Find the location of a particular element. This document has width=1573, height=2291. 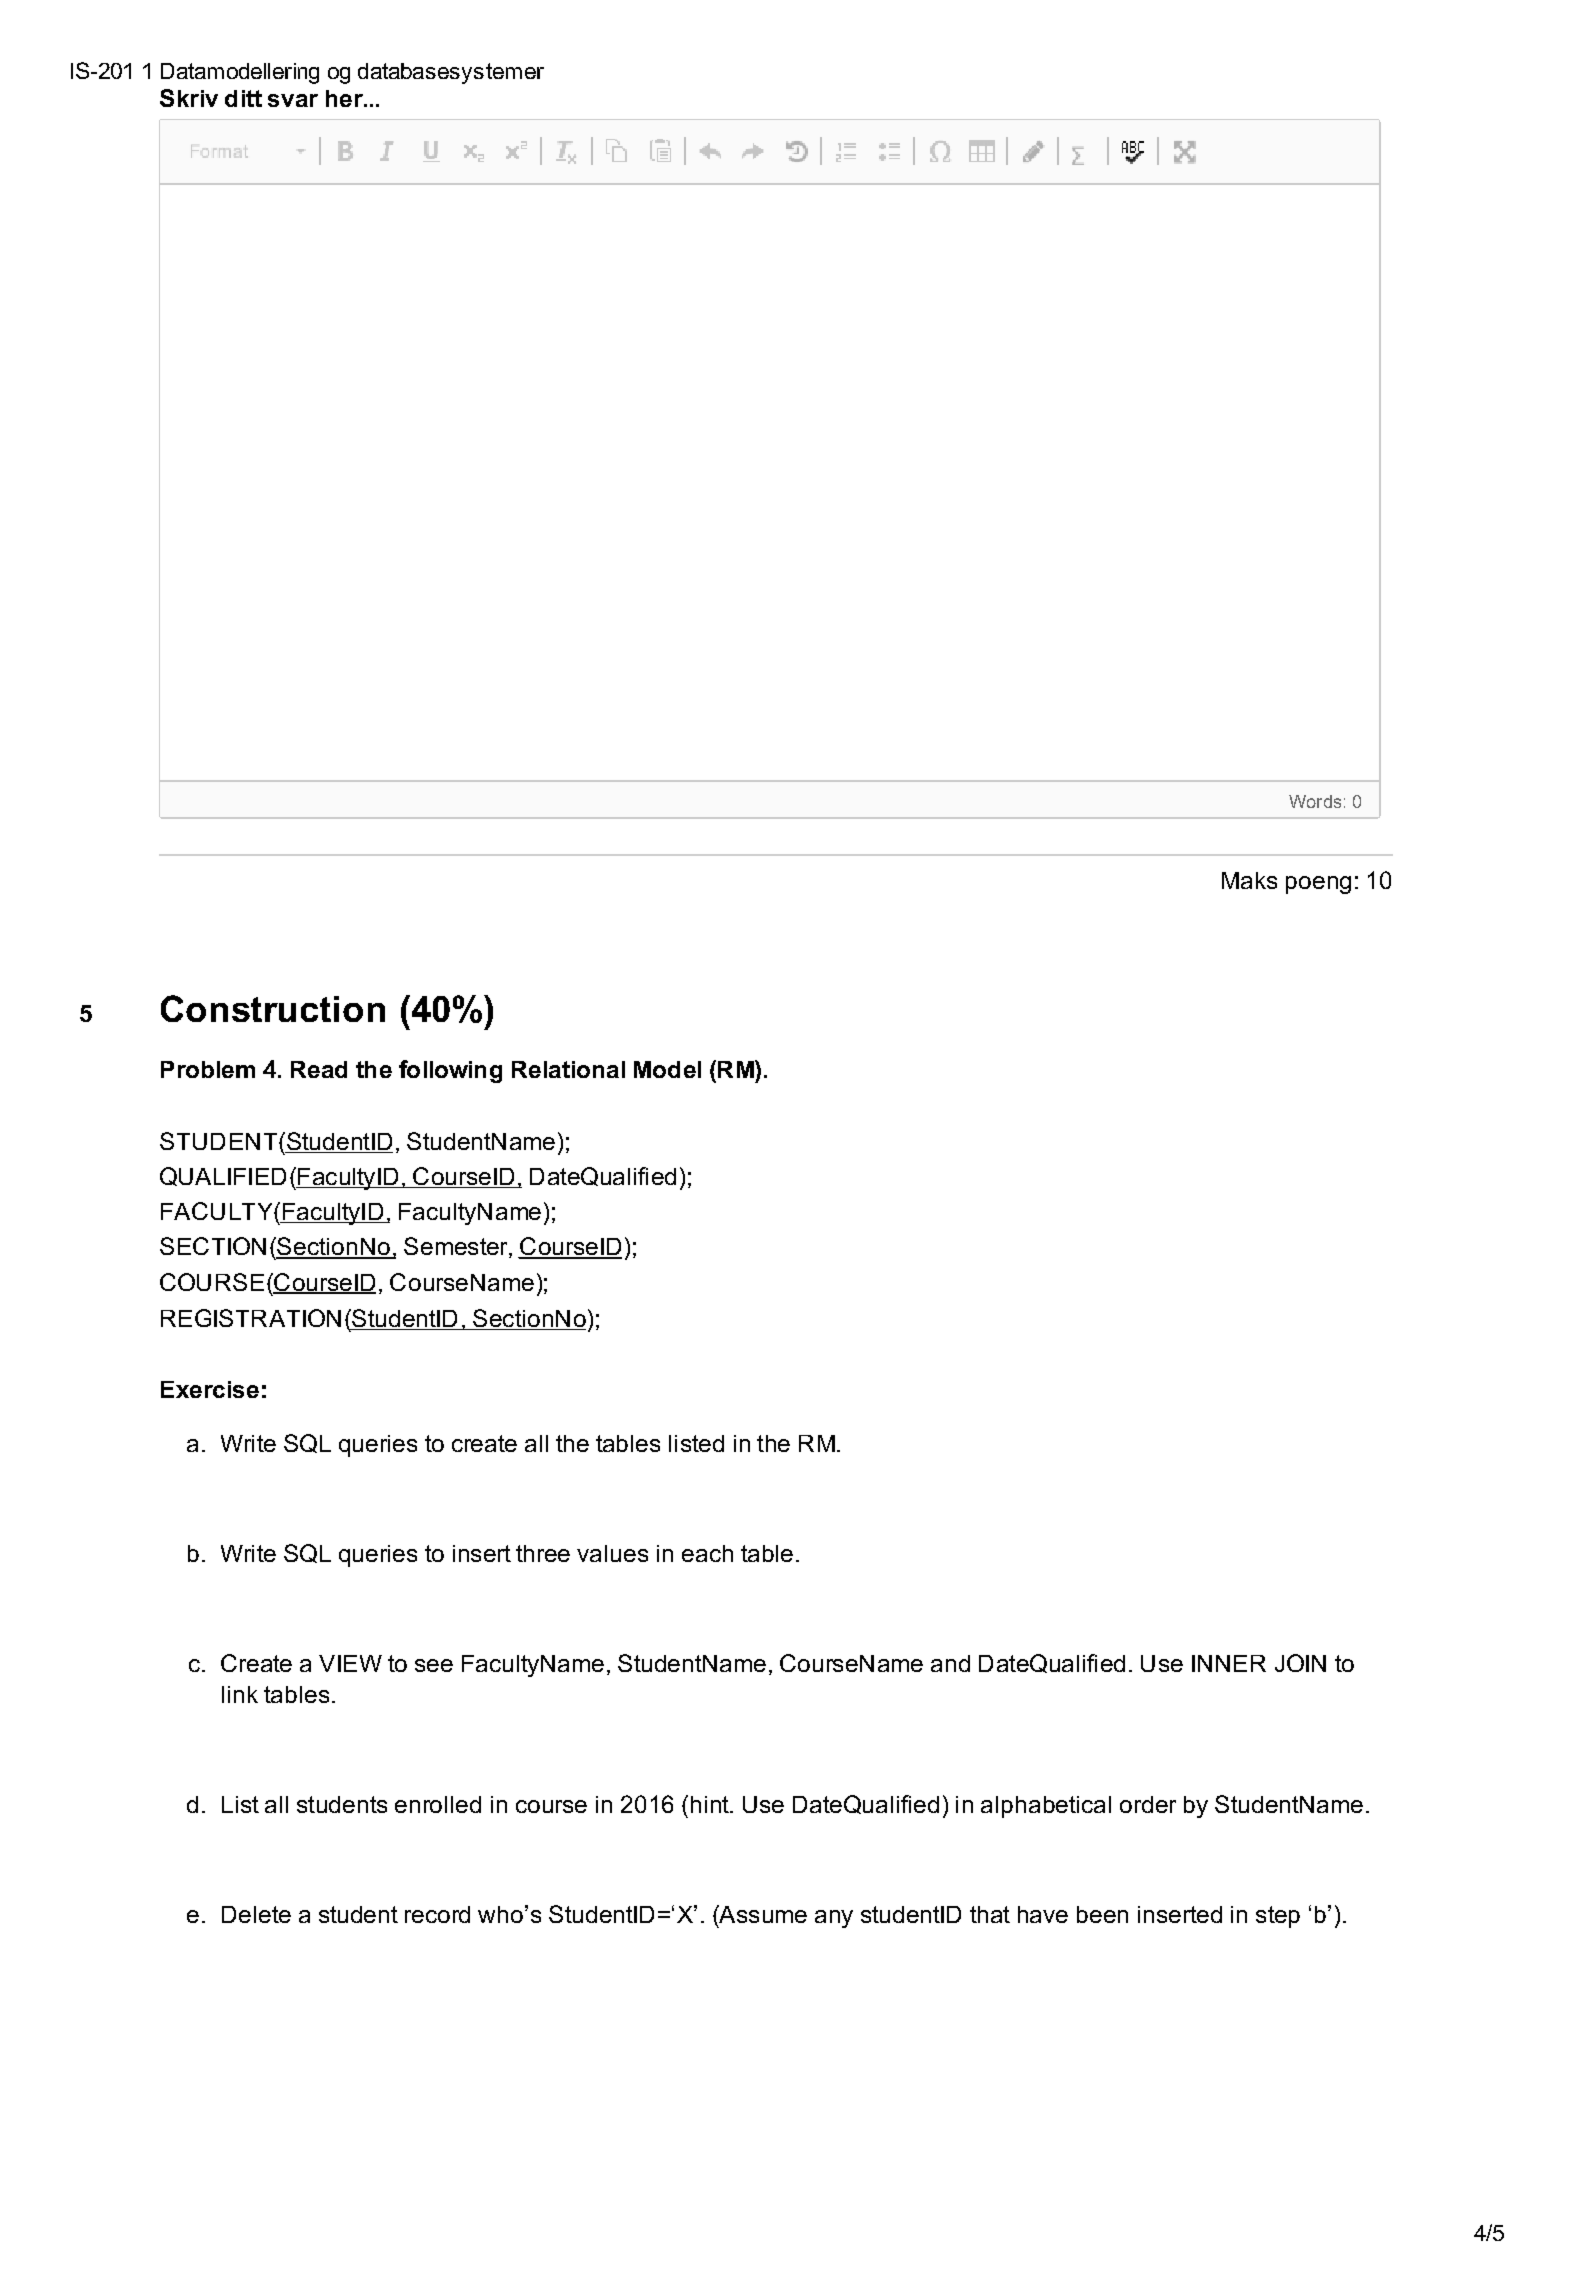

Construction is located at coordinates (273, 1008).
